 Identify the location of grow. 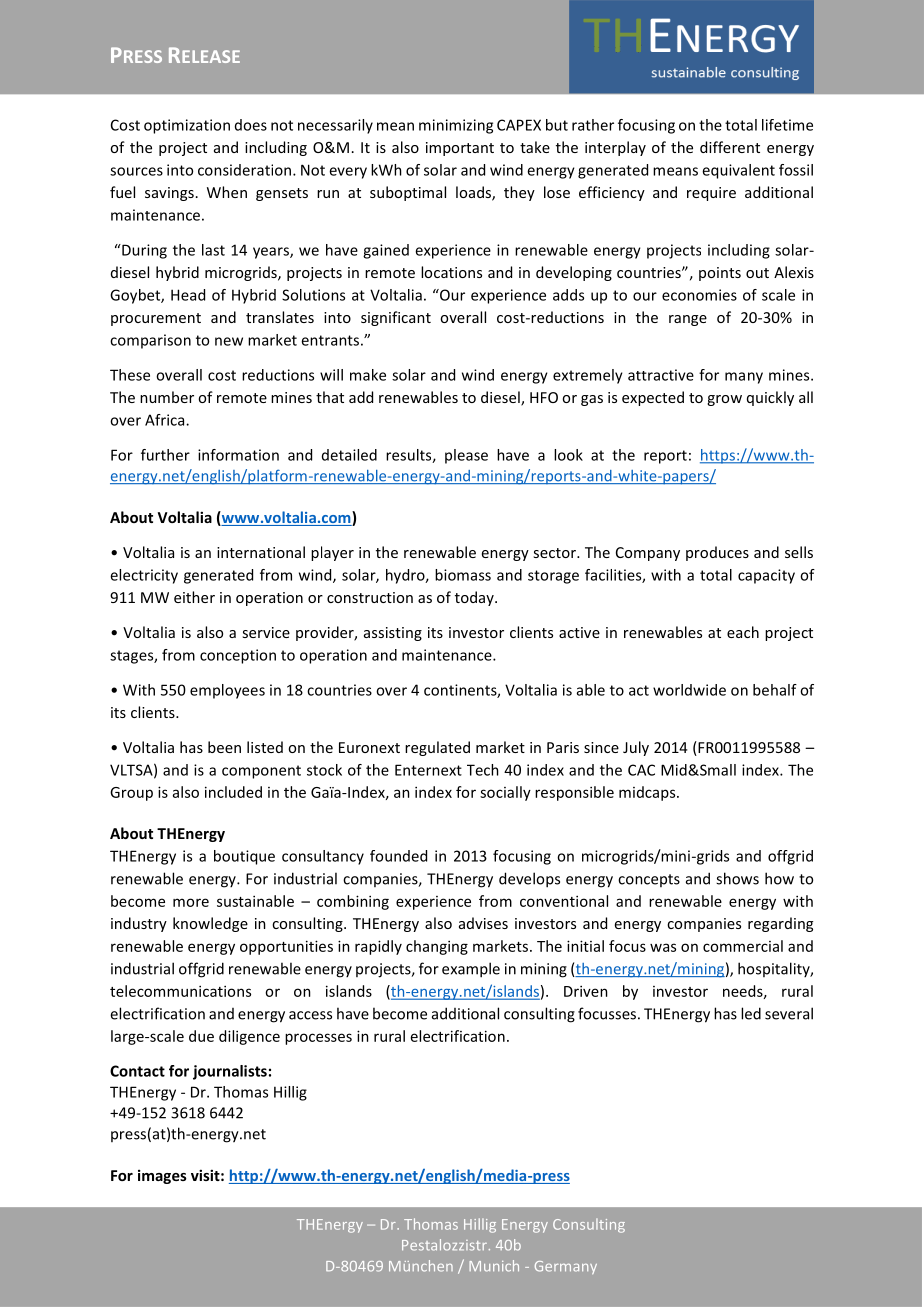
(724, 400).
